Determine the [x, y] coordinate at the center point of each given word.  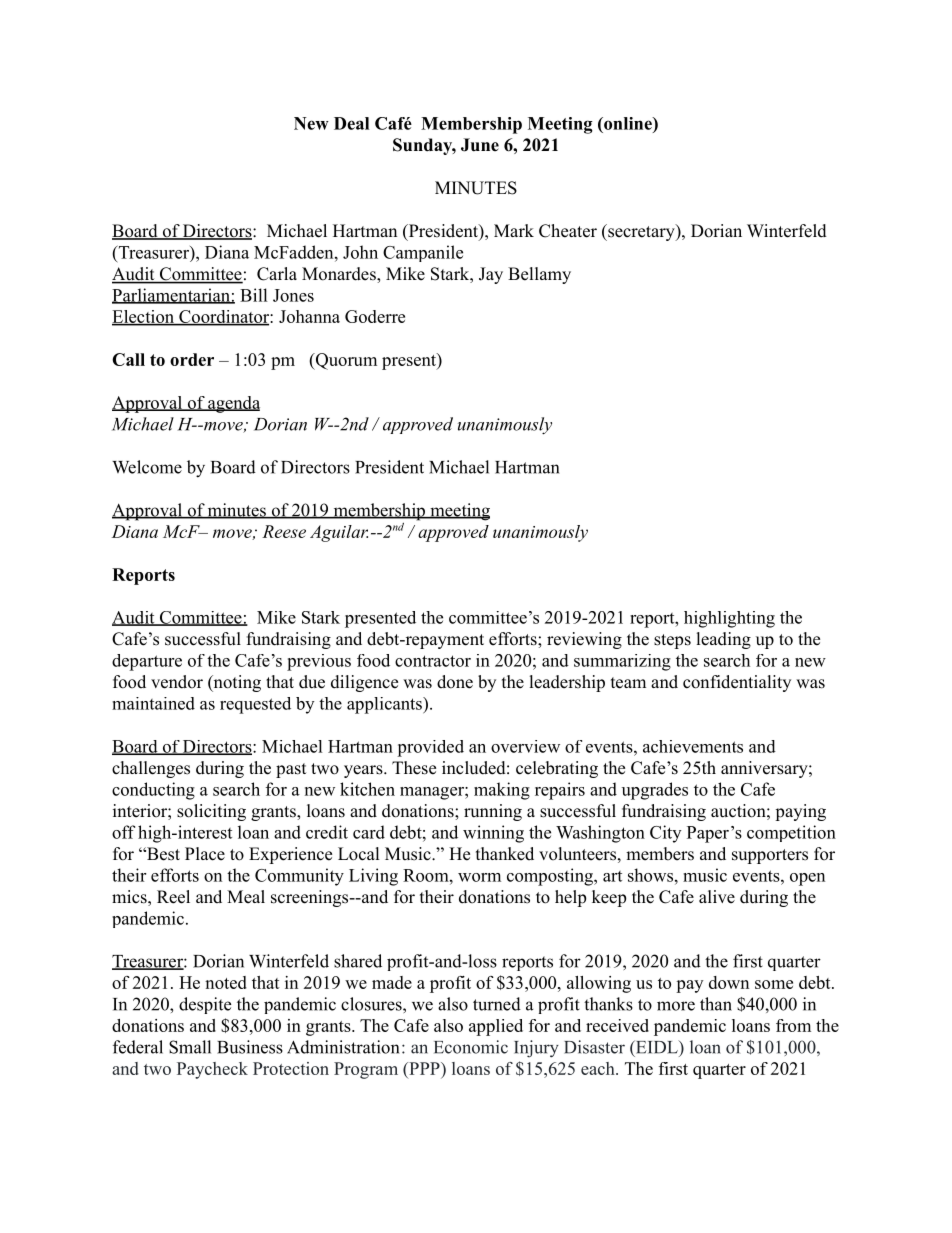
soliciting [211, 812]
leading [724, 640]
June [480, 145]
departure [147, 662]
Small [190, 1047]
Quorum [345, 361]
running [493, 812]
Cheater [568, 231]
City [665, 834]
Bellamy [539, 275]
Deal [351, 123]
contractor [433, 661]
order [192, 359]
